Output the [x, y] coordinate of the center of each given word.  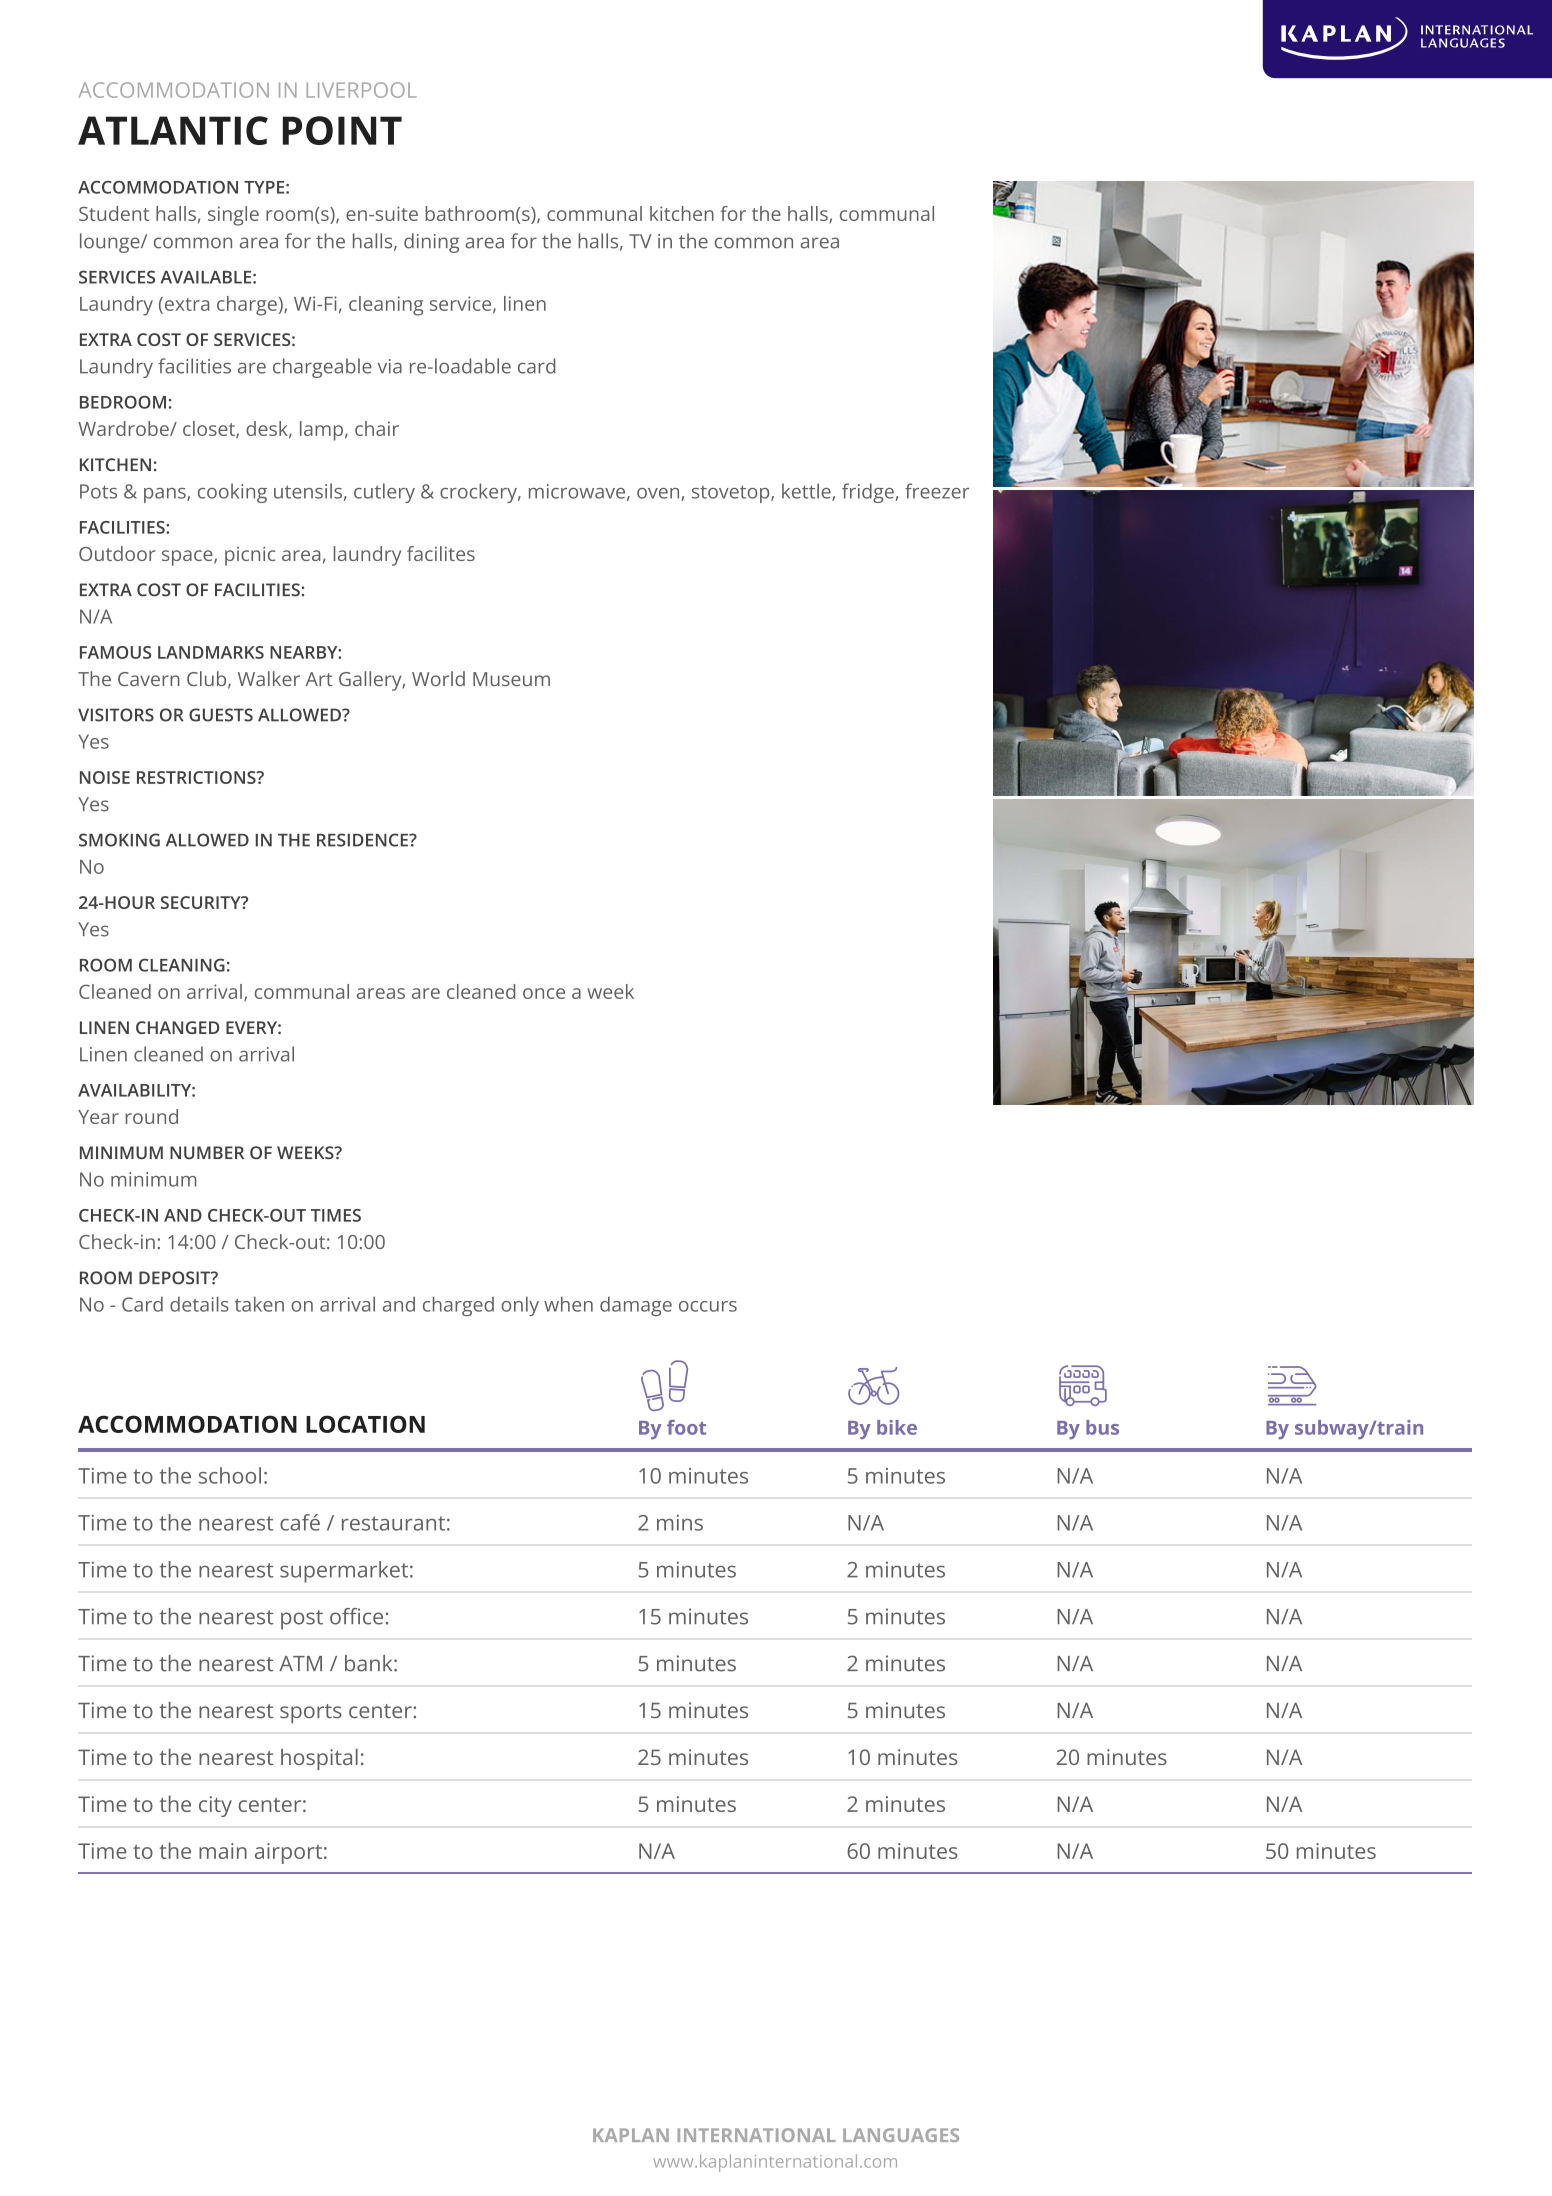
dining [431, 243]
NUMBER [207, 1152]
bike [897, 1427]
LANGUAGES [901, 2135]
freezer [937, 491]
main [223, 1851]
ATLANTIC [173, 130]
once [544, 993]
